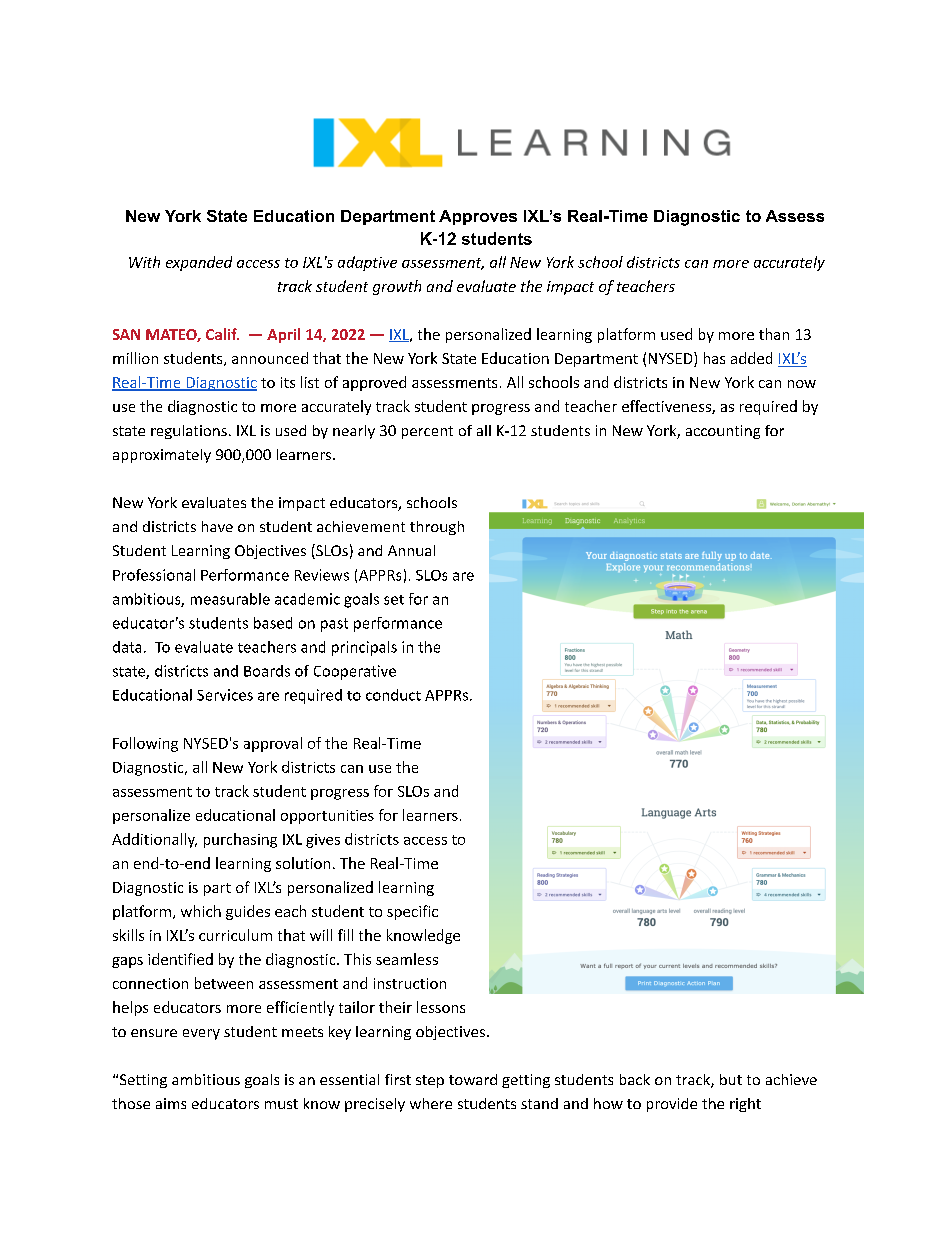  I want to click on than, so click(774, 334).
